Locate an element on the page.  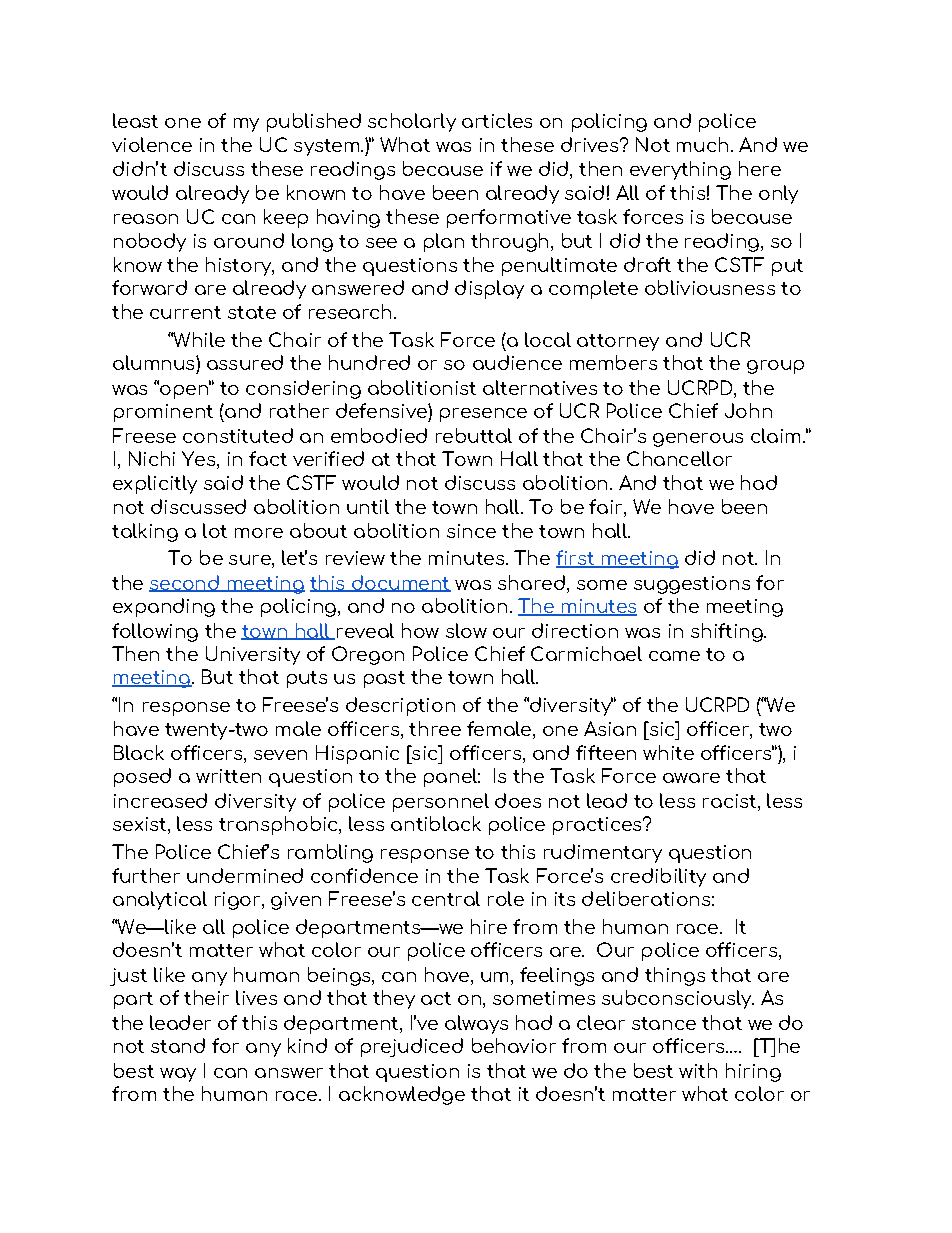
scholarly is located at coordinates (412, 122).
